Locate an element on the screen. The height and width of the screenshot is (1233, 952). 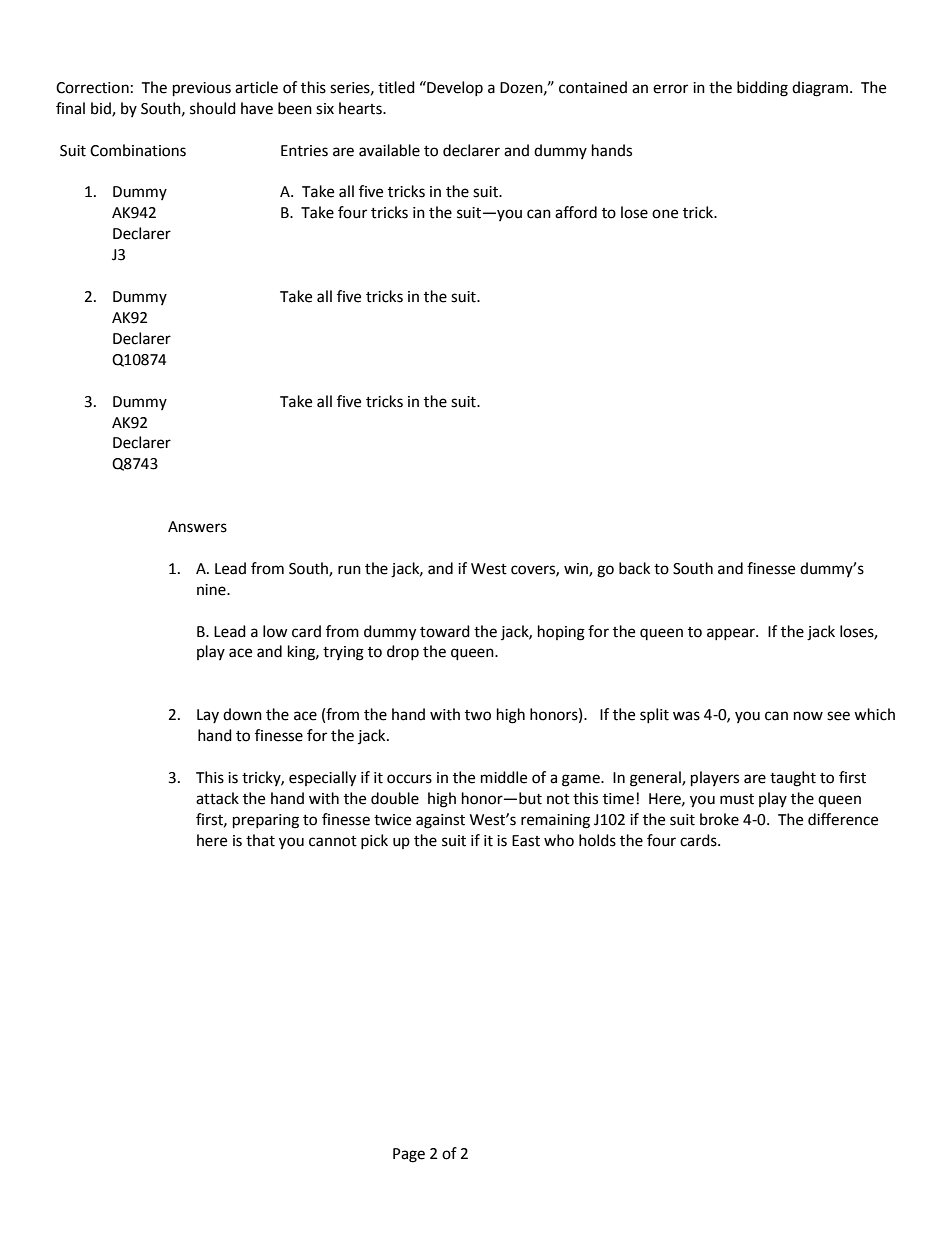
middle is located at coordinates (504, 777).
